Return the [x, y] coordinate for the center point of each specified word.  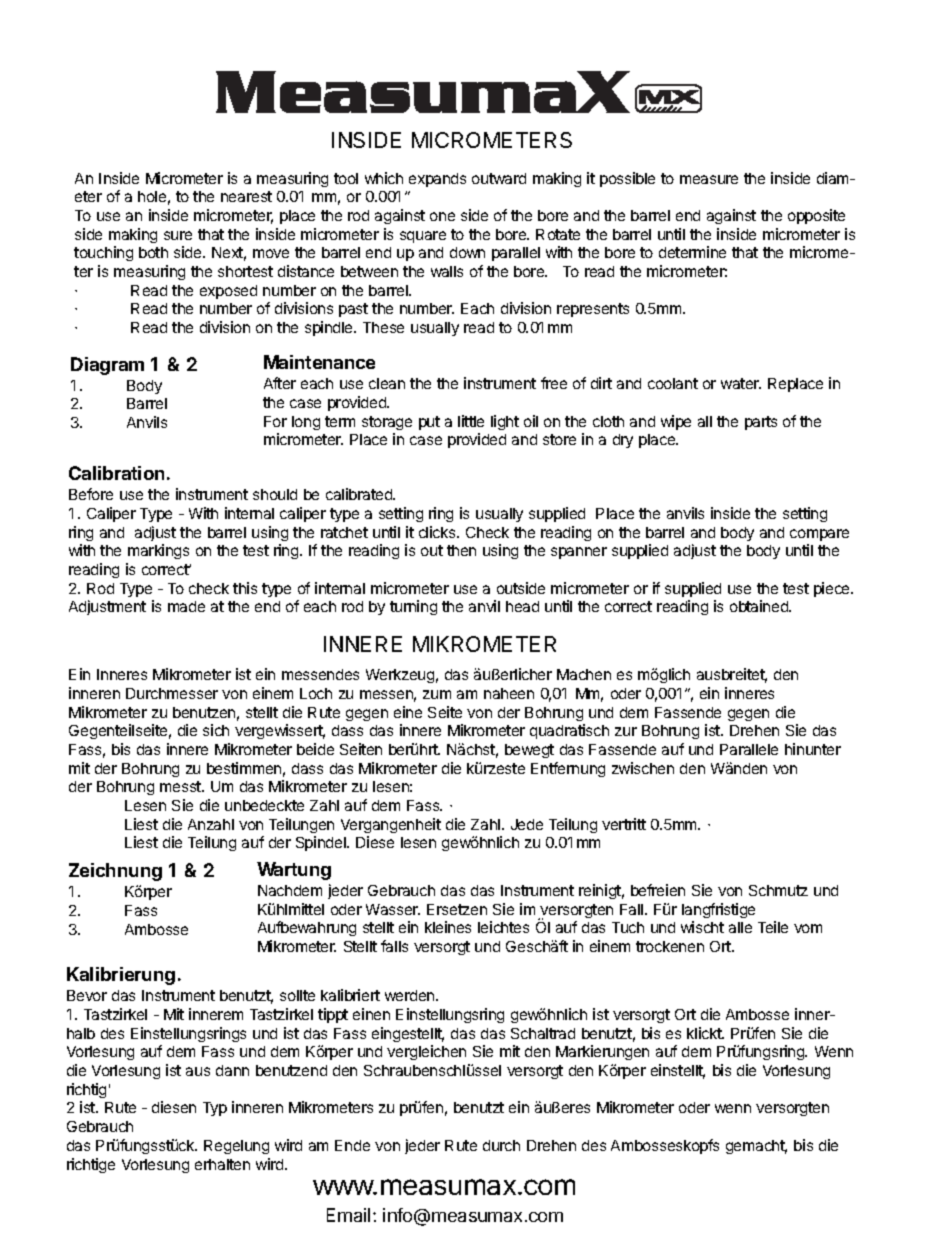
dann [232, 1070]
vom [808, 928]
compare [819, 535]
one [442, 216]
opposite [816, 216]
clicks [438, 532]
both [153, 252]
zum [437, 694]
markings [158, 551]
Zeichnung [115, 872]
